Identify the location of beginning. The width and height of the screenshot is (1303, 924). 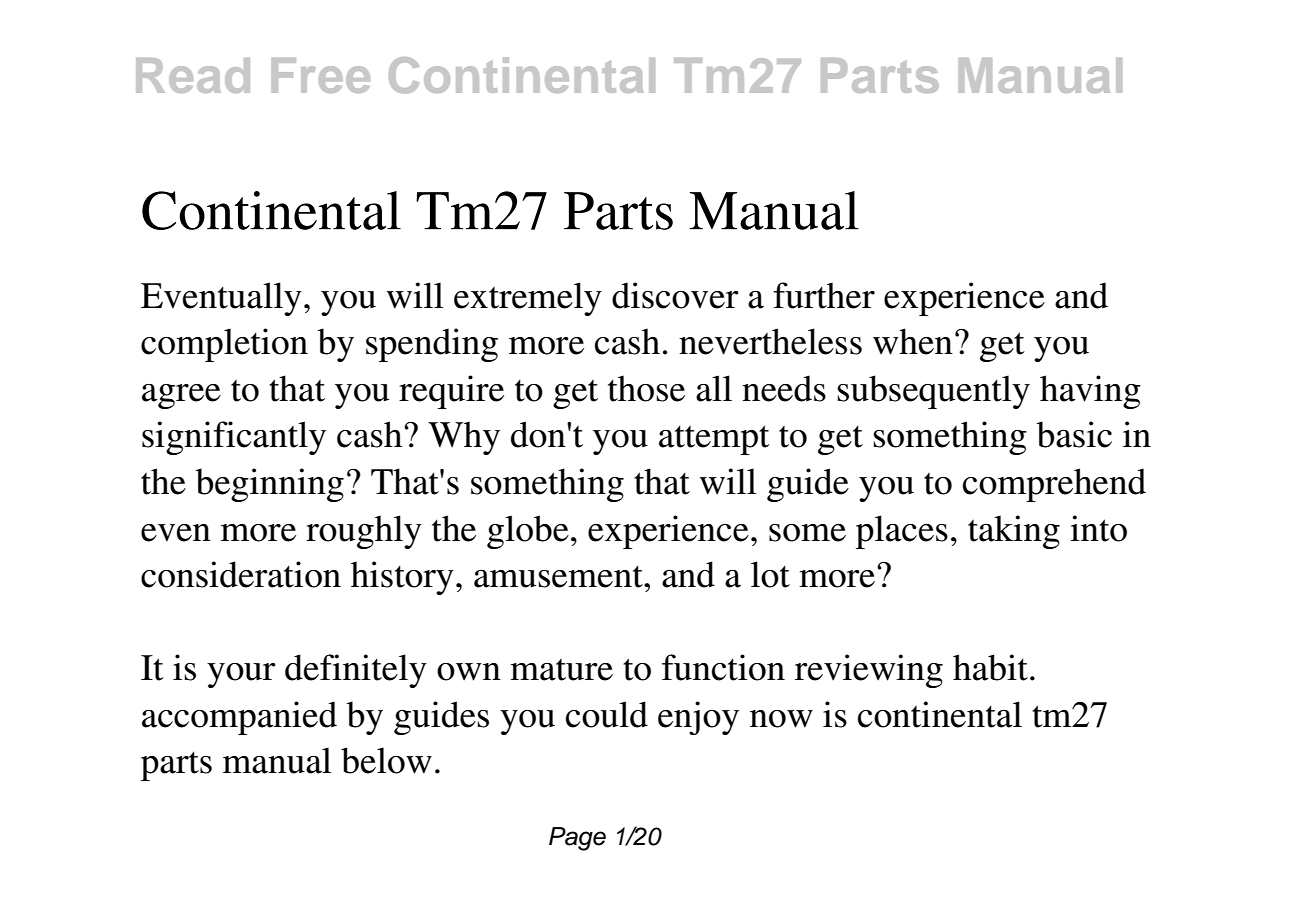
(269, 485).
